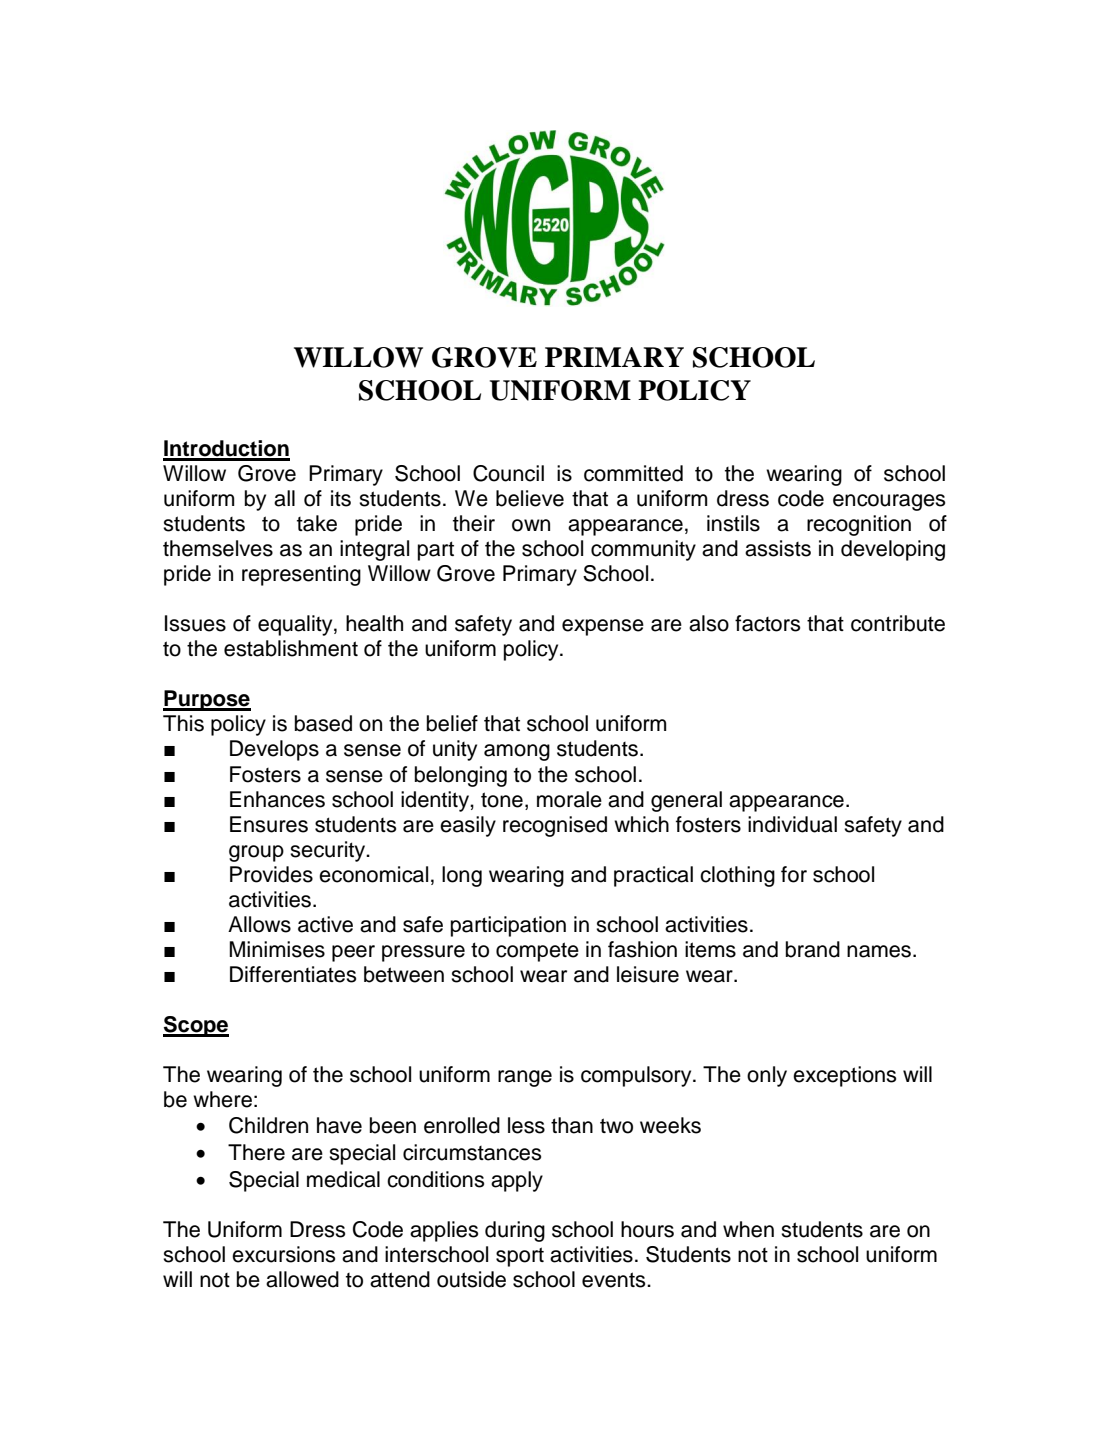 This screenshot has height=1437, width=1110. I want to click on belief, so click(452, 723).
